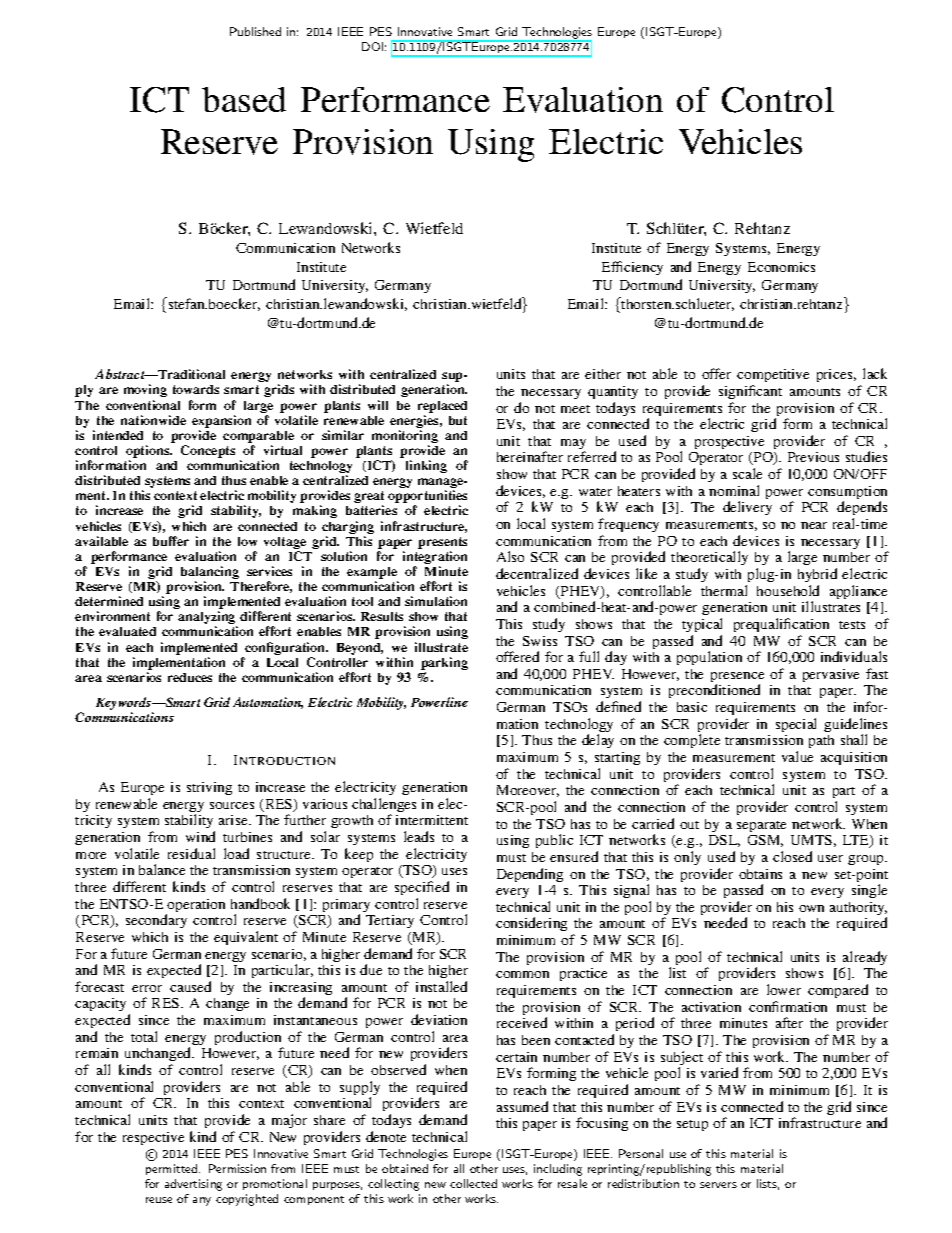 The height and width of the page is (1233, 952). Describe the element at coordinates (255, 31) in the page. I see `Published` at that location.
